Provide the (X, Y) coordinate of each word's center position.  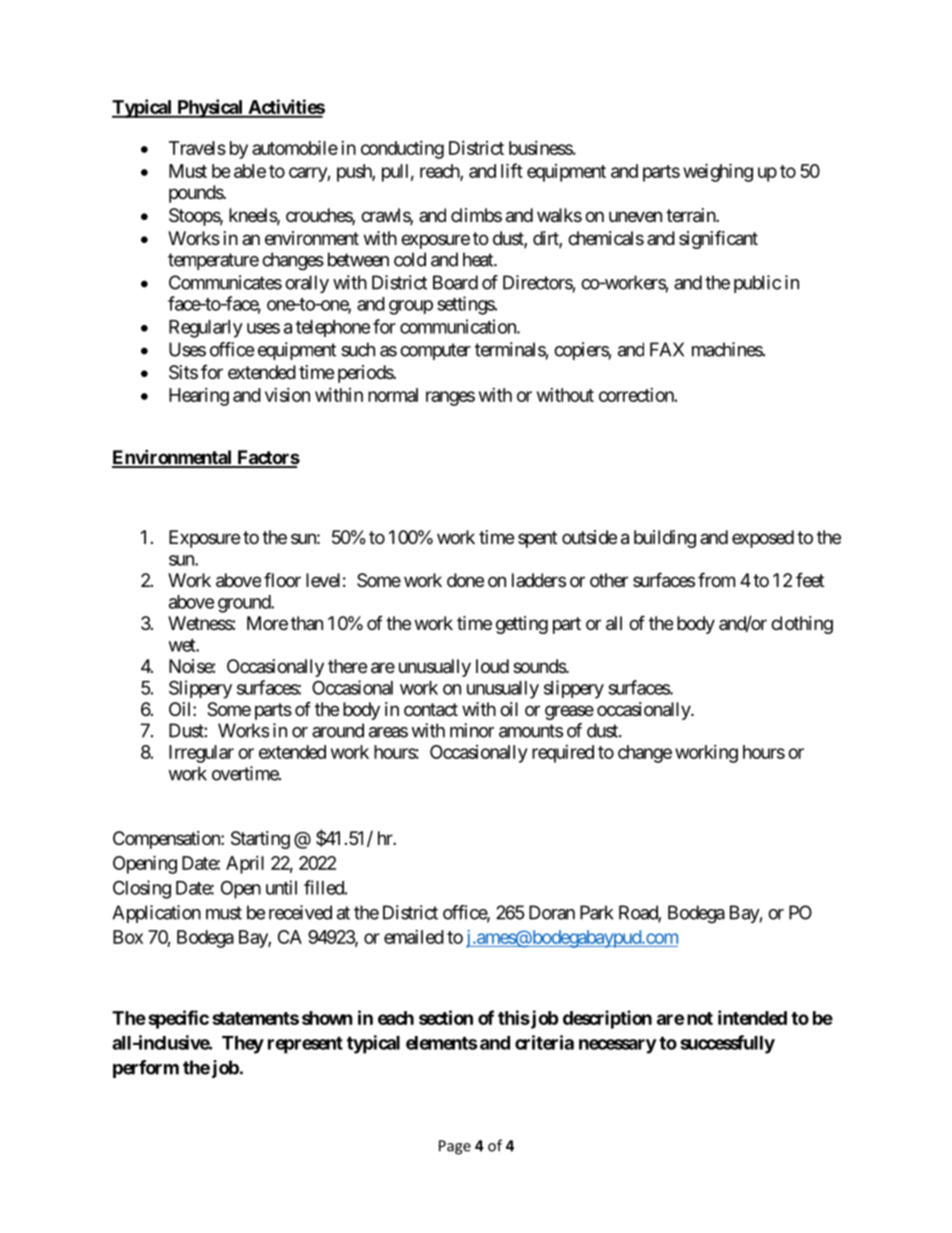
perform (146, 1069)
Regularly (206, 329)
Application (156, 914)
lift (512, 170)
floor (282, 579)
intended (752, 1017)
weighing (718, 172)
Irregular (201, 754)
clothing (802, 625)
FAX (667, 349)
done (465, 580)
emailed (414, 937)
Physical (210, 108)
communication (459, 326)
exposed (763, 539)
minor (472, 730)
